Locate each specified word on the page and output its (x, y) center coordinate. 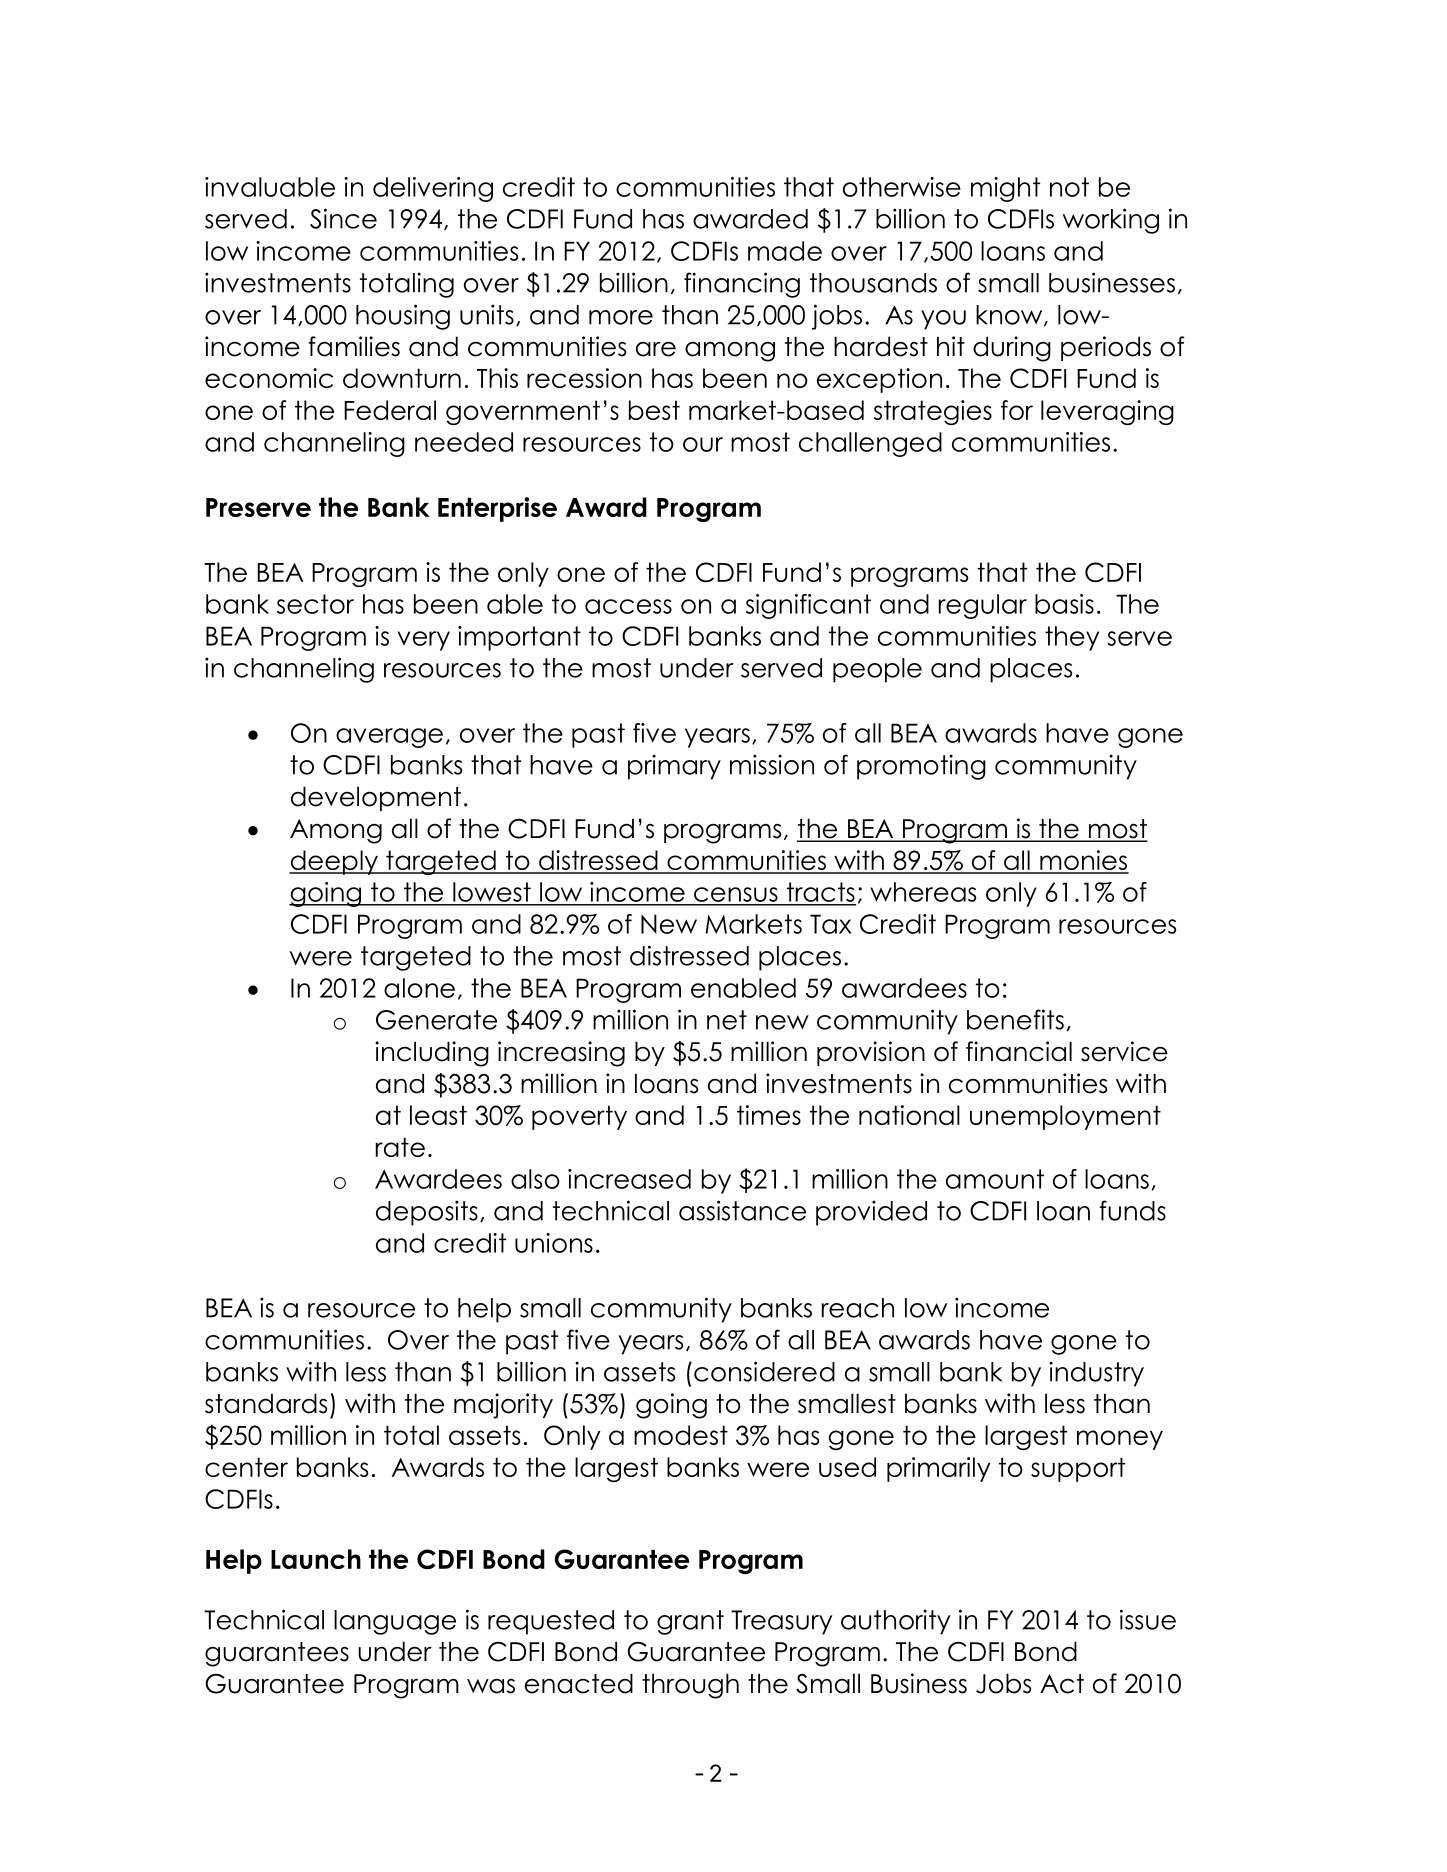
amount (995, 1179)
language (395, 1622)
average (389, 738)
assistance (742, 1210)
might (1005, 189)
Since (343, 218)
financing (742, 285)
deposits (427, 1213)
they (1072, 638)
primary (674, 767)
